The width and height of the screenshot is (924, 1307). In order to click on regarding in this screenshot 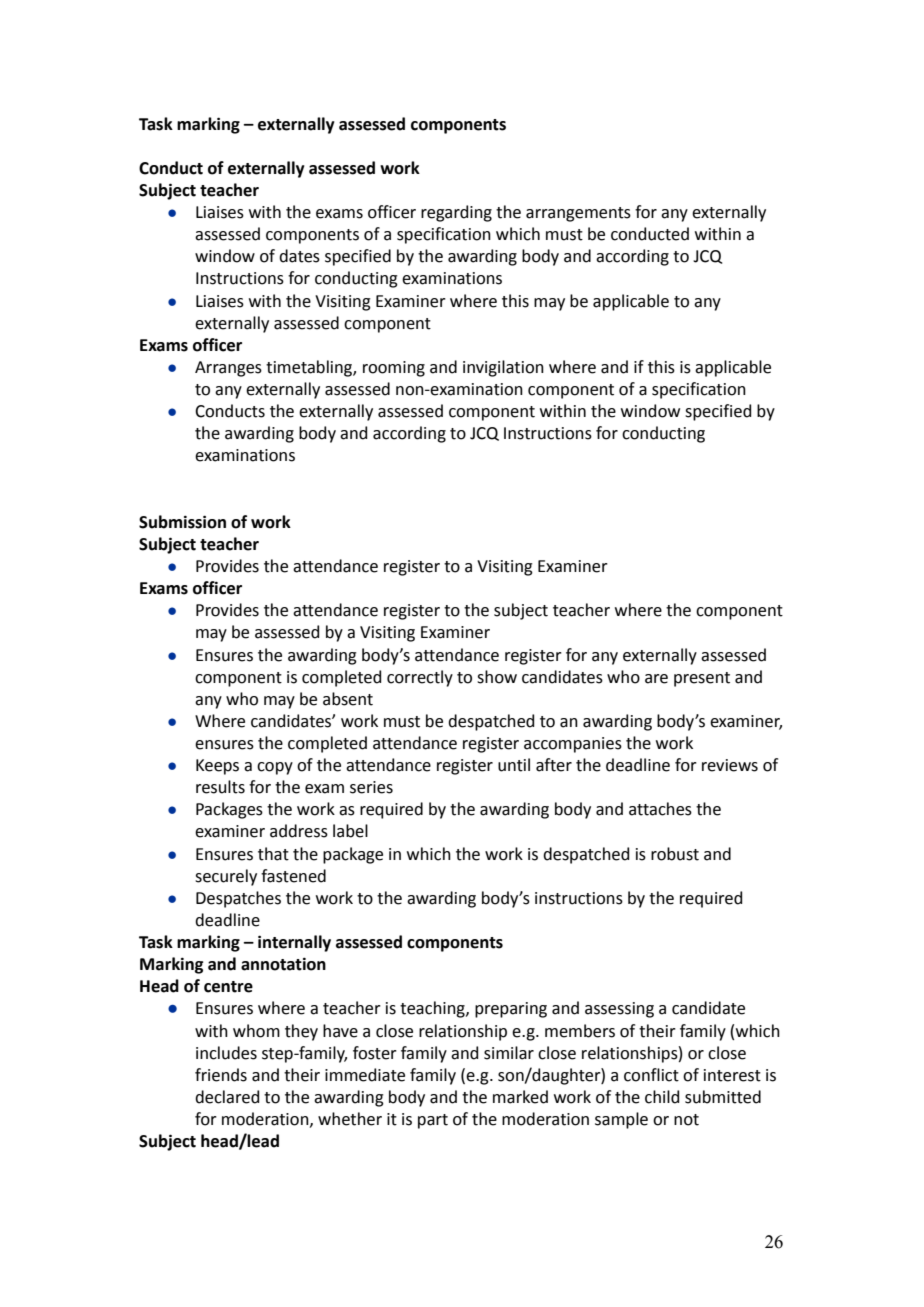, I will do `click(456, 213)`.
